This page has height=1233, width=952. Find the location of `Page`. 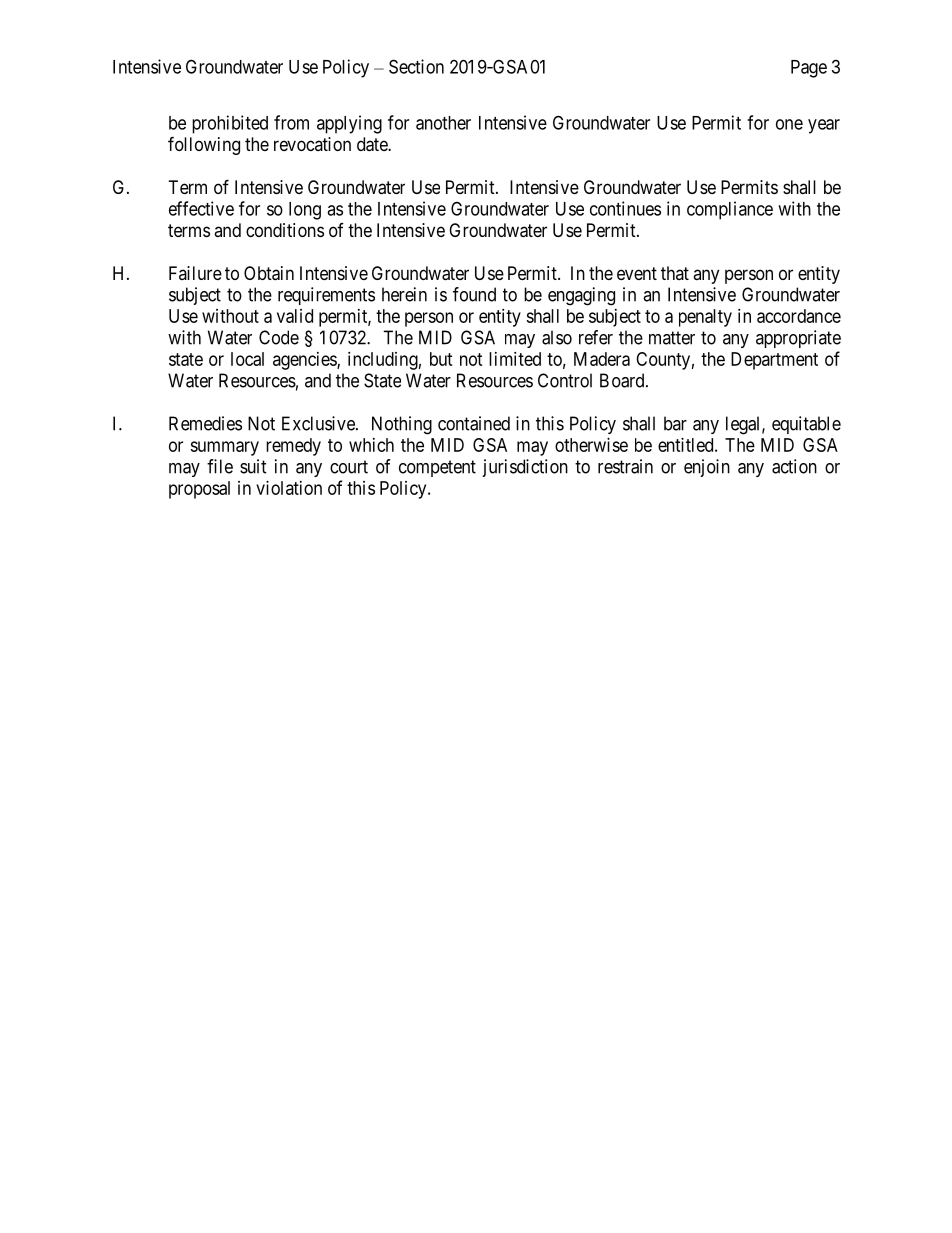

Page is located at coordinates (809, 69).
